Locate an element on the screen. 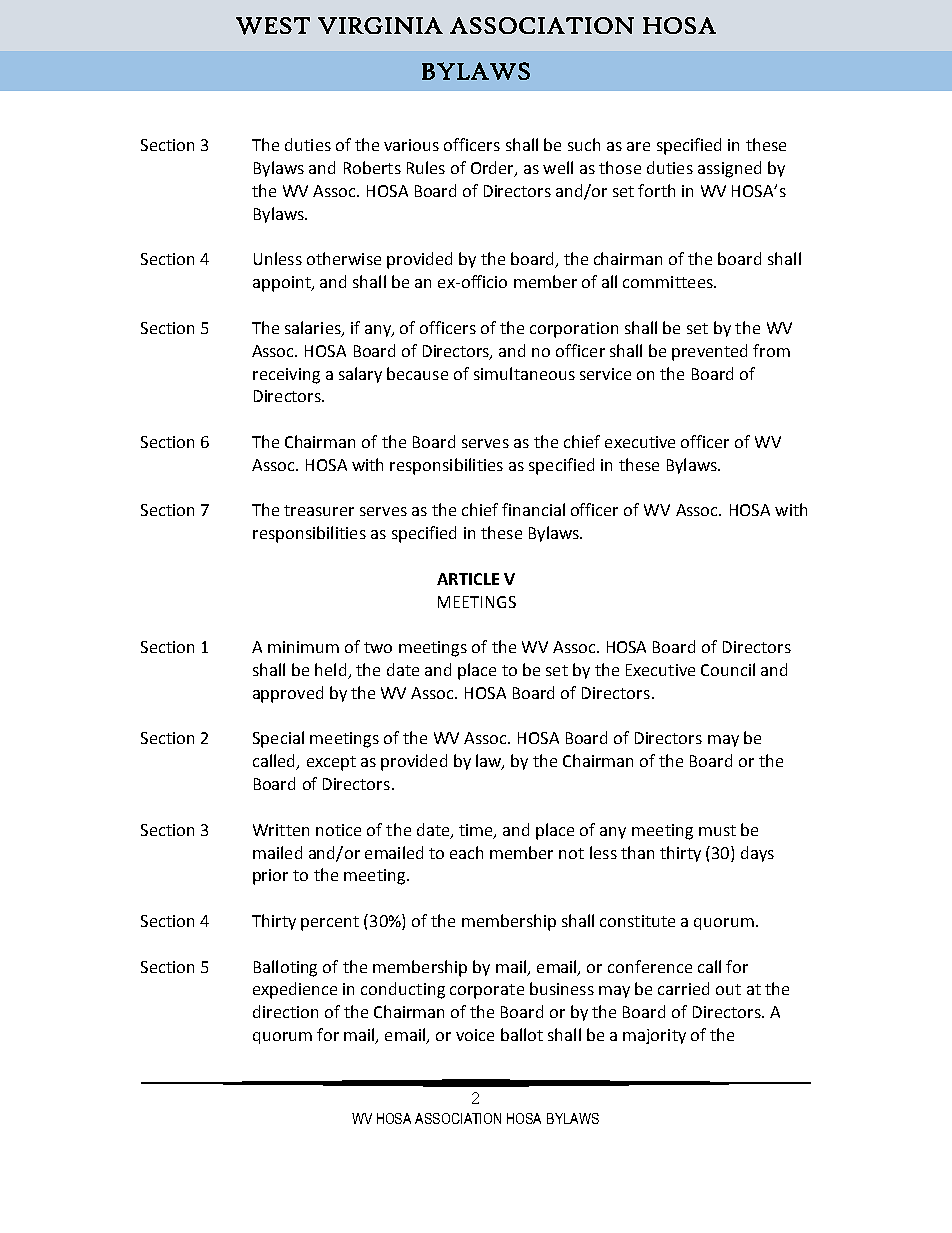 This screenshot has width=952, height=1233. time is located at coordinates (477, 831).
